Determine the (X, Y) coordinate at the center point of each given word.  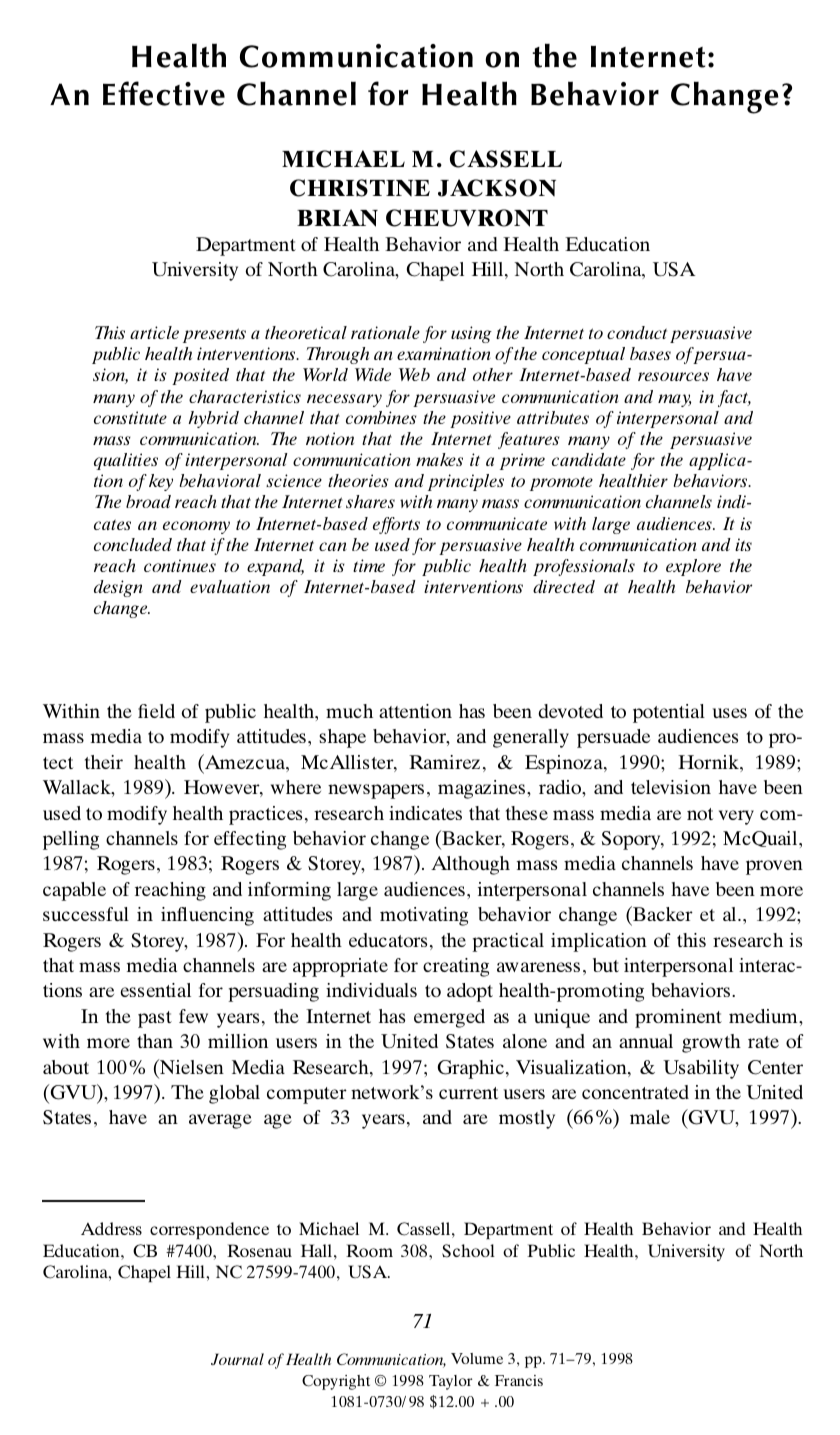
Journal (237, 1359)
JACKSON (497, 188)
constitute (130, 417)
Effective (164, 93)
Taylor (450, 1382)
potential (669, 713)
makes (439, 459)
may (674, 400)
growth (711, 1043)
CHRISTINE (360, 188)
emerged (449, 1018)
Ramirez (444, 762)
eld (162, 711)
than (155, 1041)
